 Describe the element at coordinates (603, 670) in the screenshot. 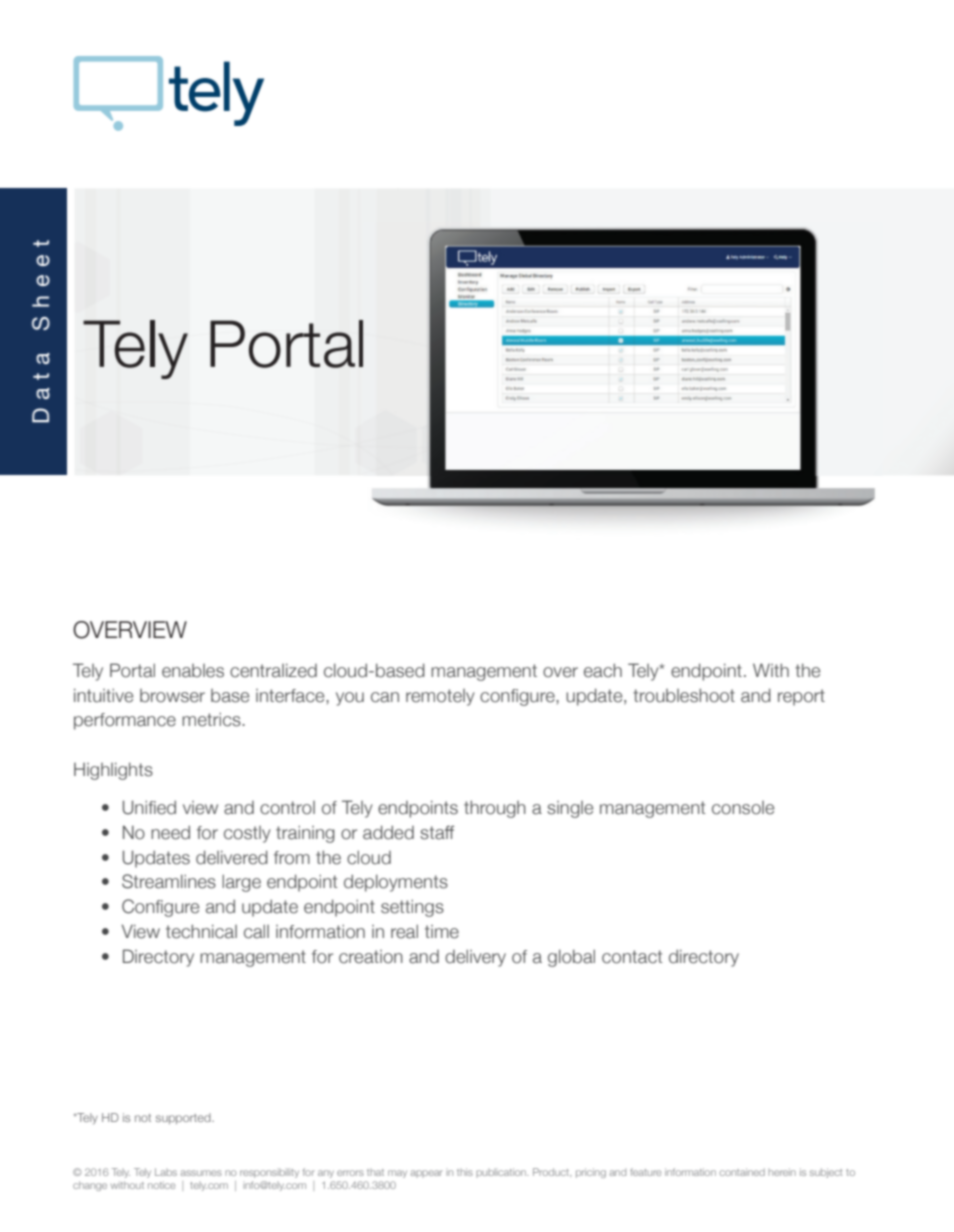

I see `each` at that location.
